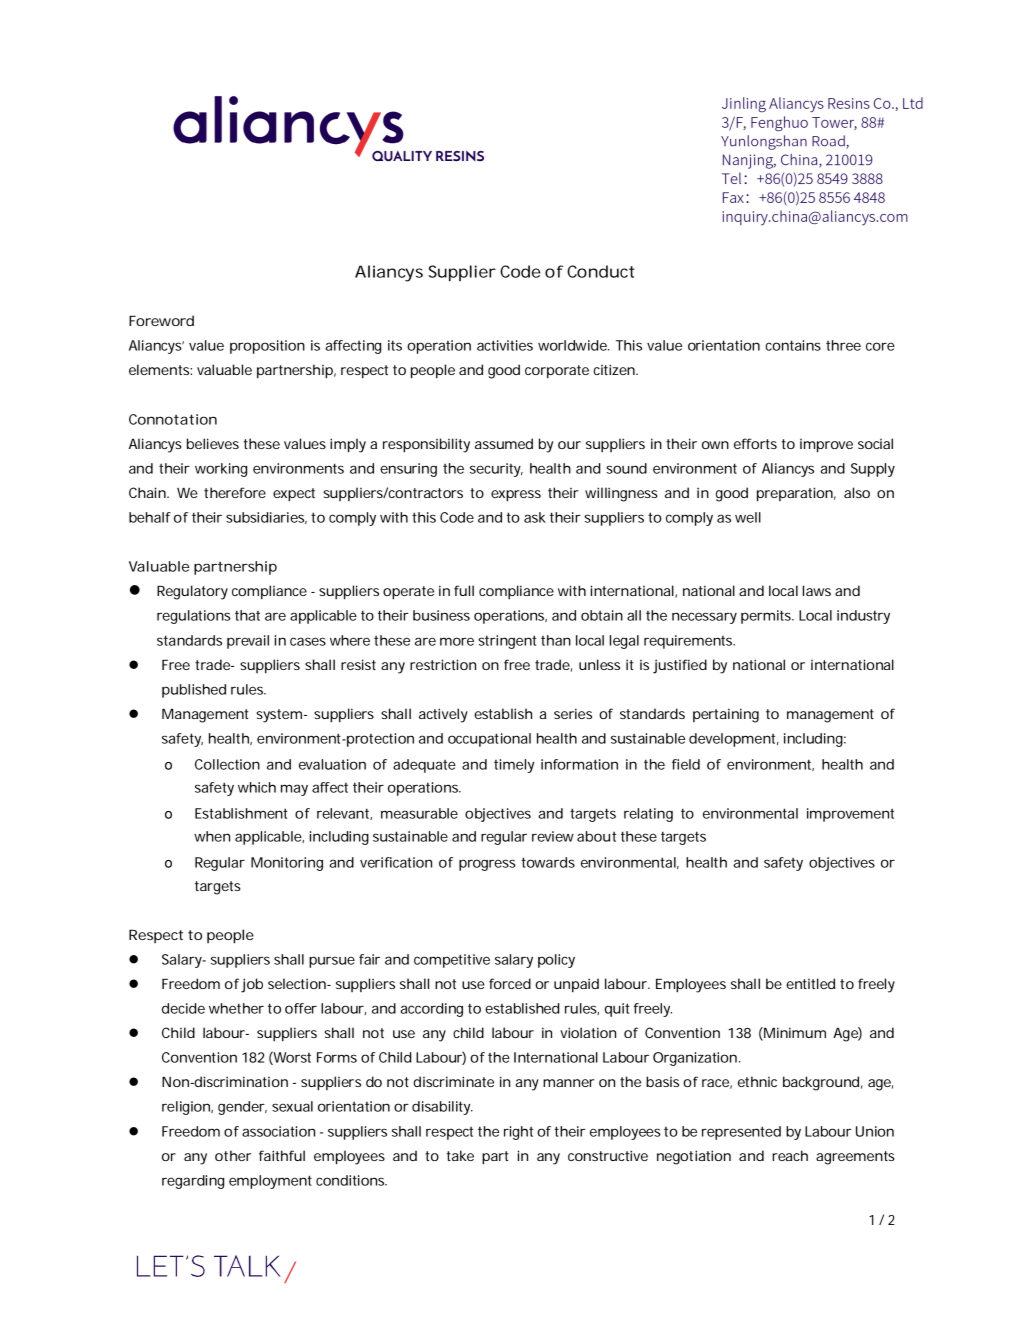 The image size is (1024, 1326). I want to click on agreements, so click(855, 1158).
